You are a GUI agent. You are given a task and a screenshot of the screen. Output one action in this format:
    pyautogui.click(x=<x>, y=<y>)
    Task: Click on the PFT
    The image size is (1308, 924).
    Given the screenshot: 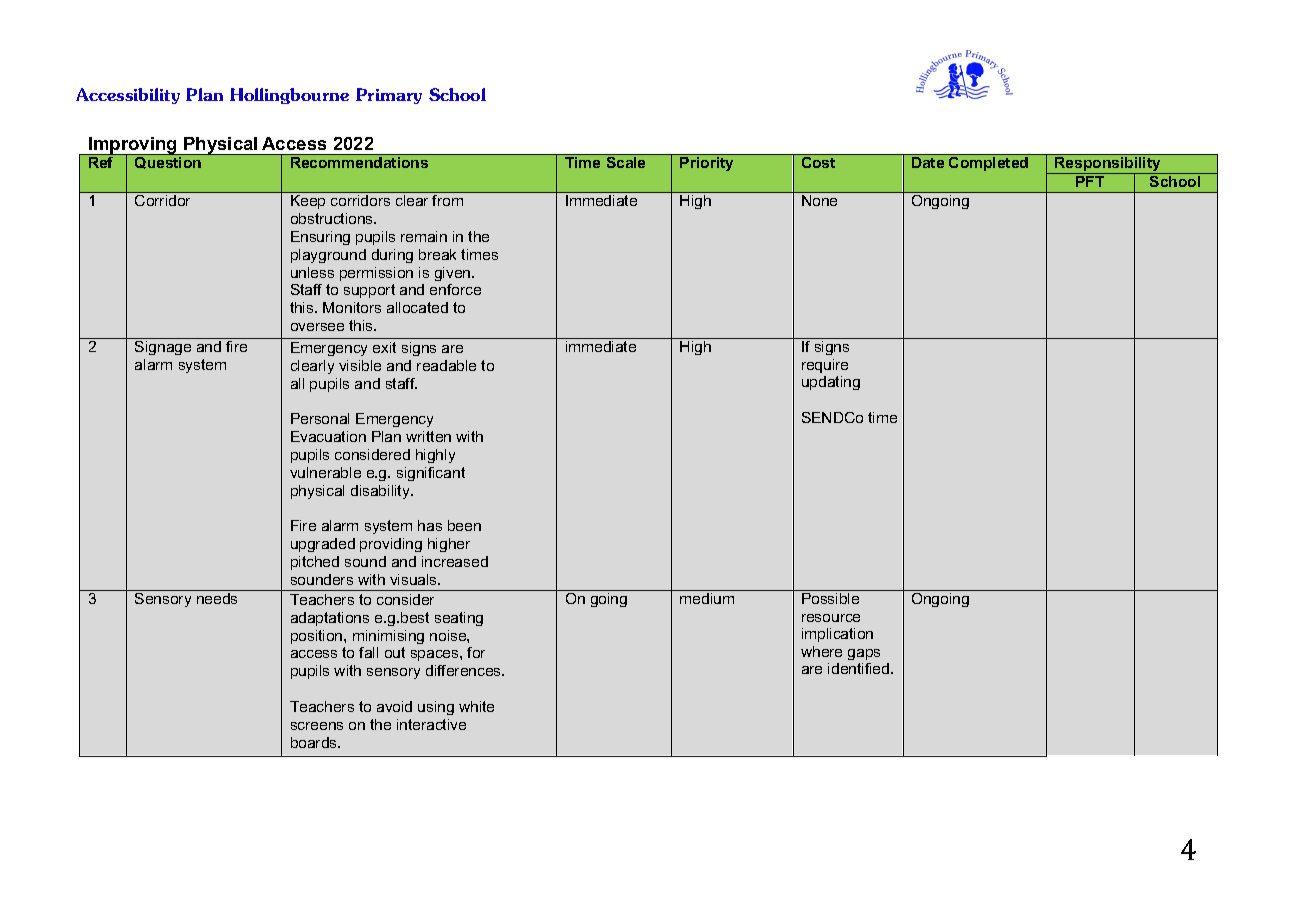 What is the action you would take?
    pyautogui.click(x=1090, y=180)
